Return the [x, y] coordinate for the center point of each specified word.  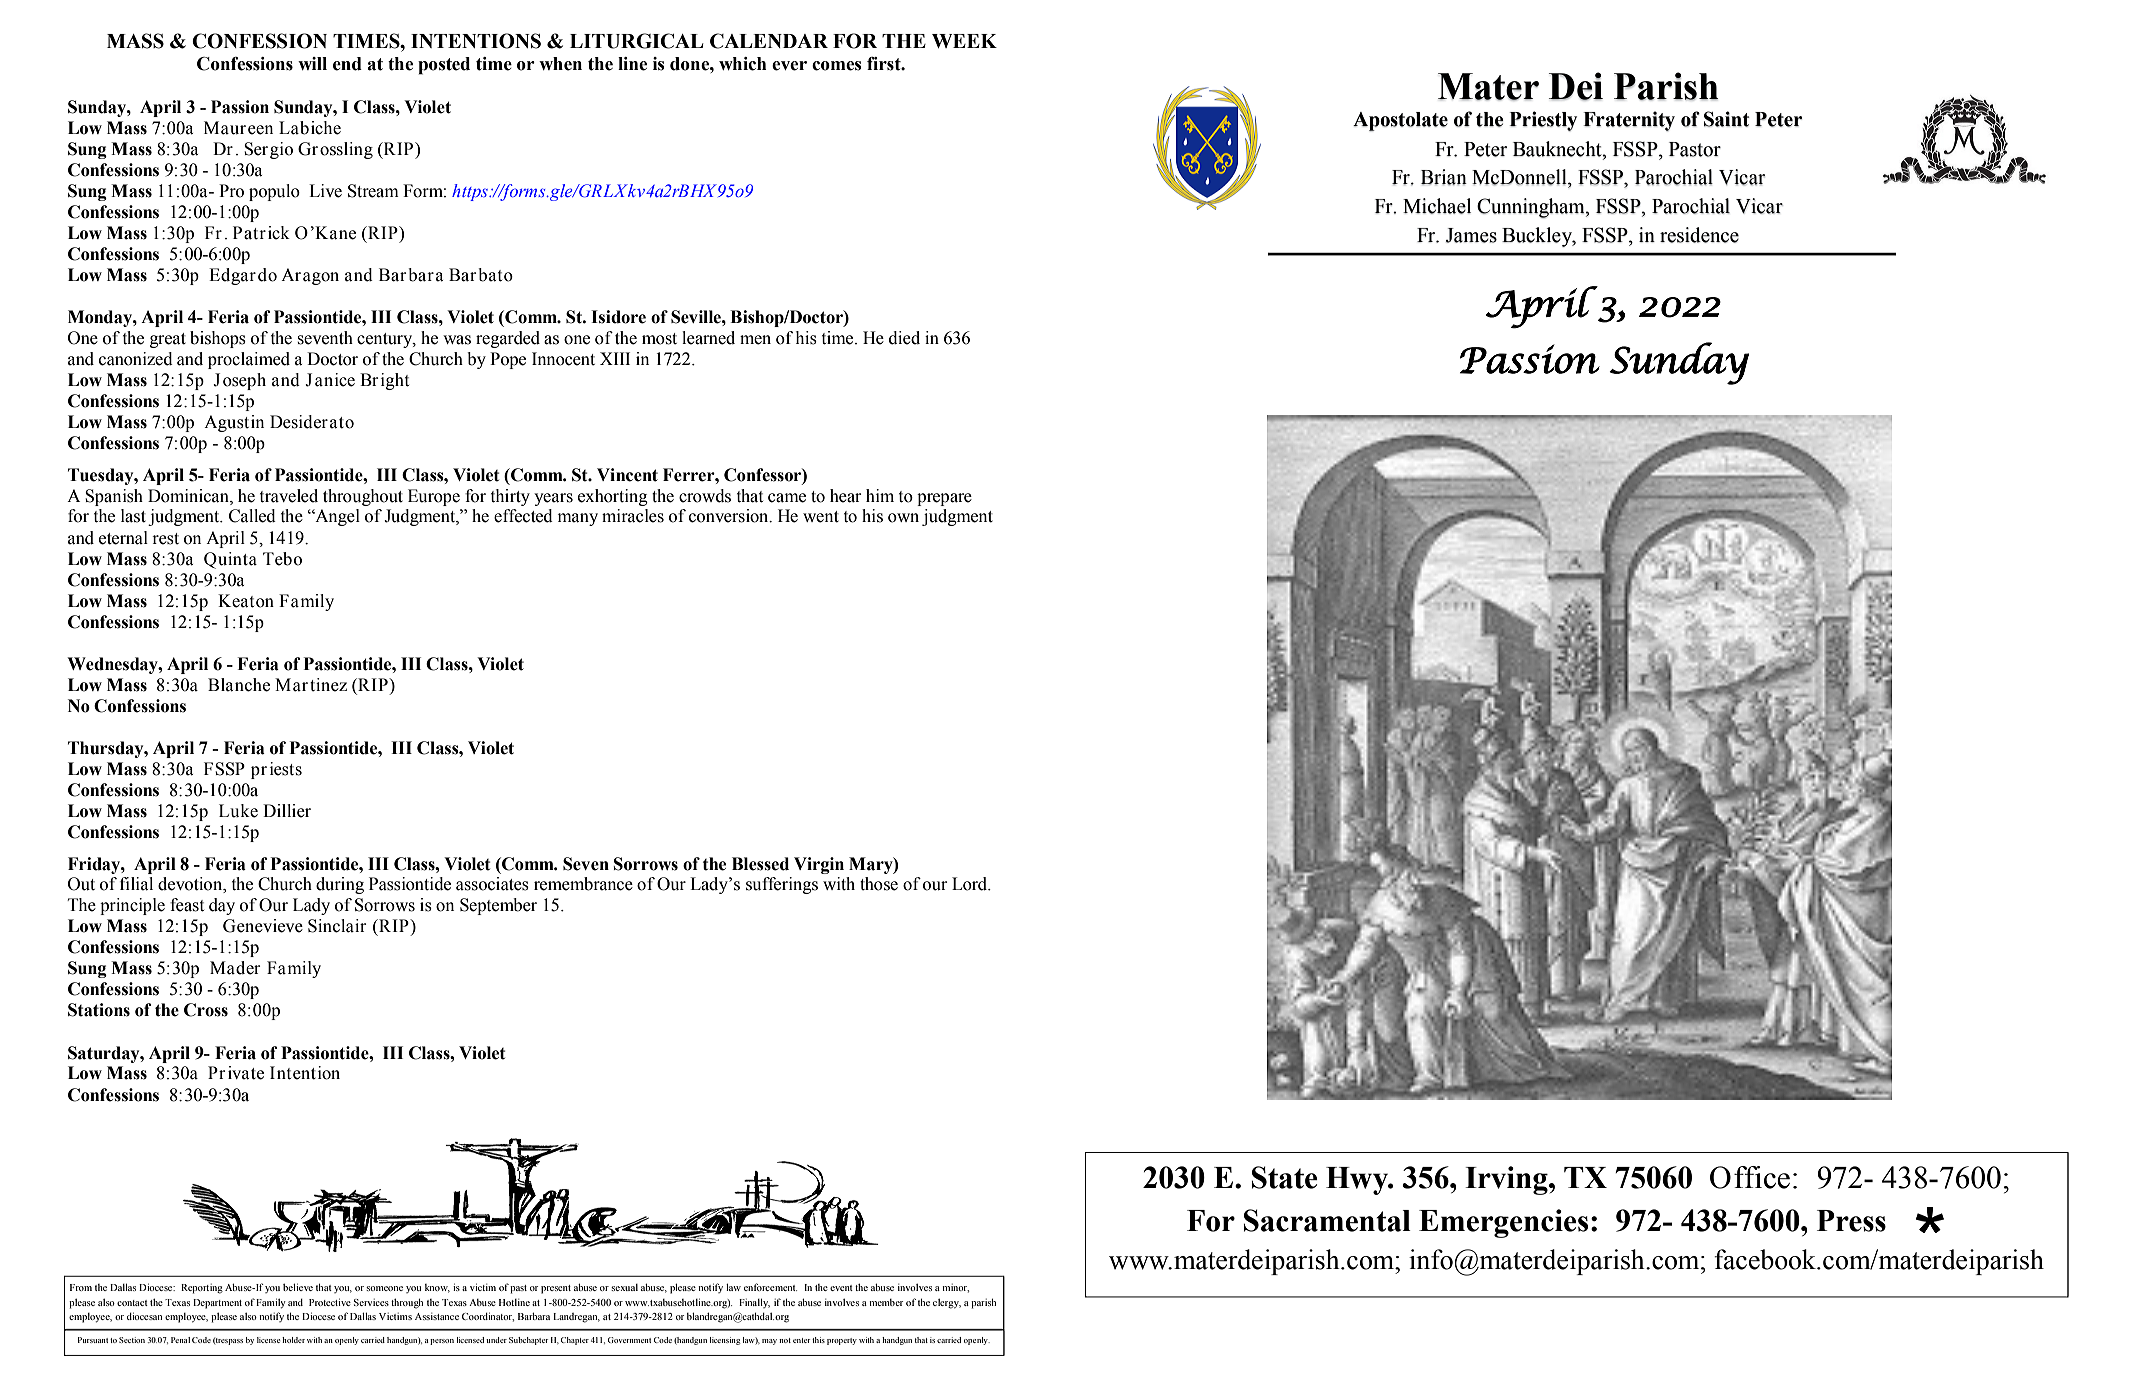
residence [1699, 235]
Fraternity [1629, 121]
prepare [944, 499]
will [312, 63]
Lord [971, 884]
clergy [947, 1304]
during [340, 885]
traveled [289, 496]
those [879, 884]
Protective [330, 1302]
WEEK [964, 41]
